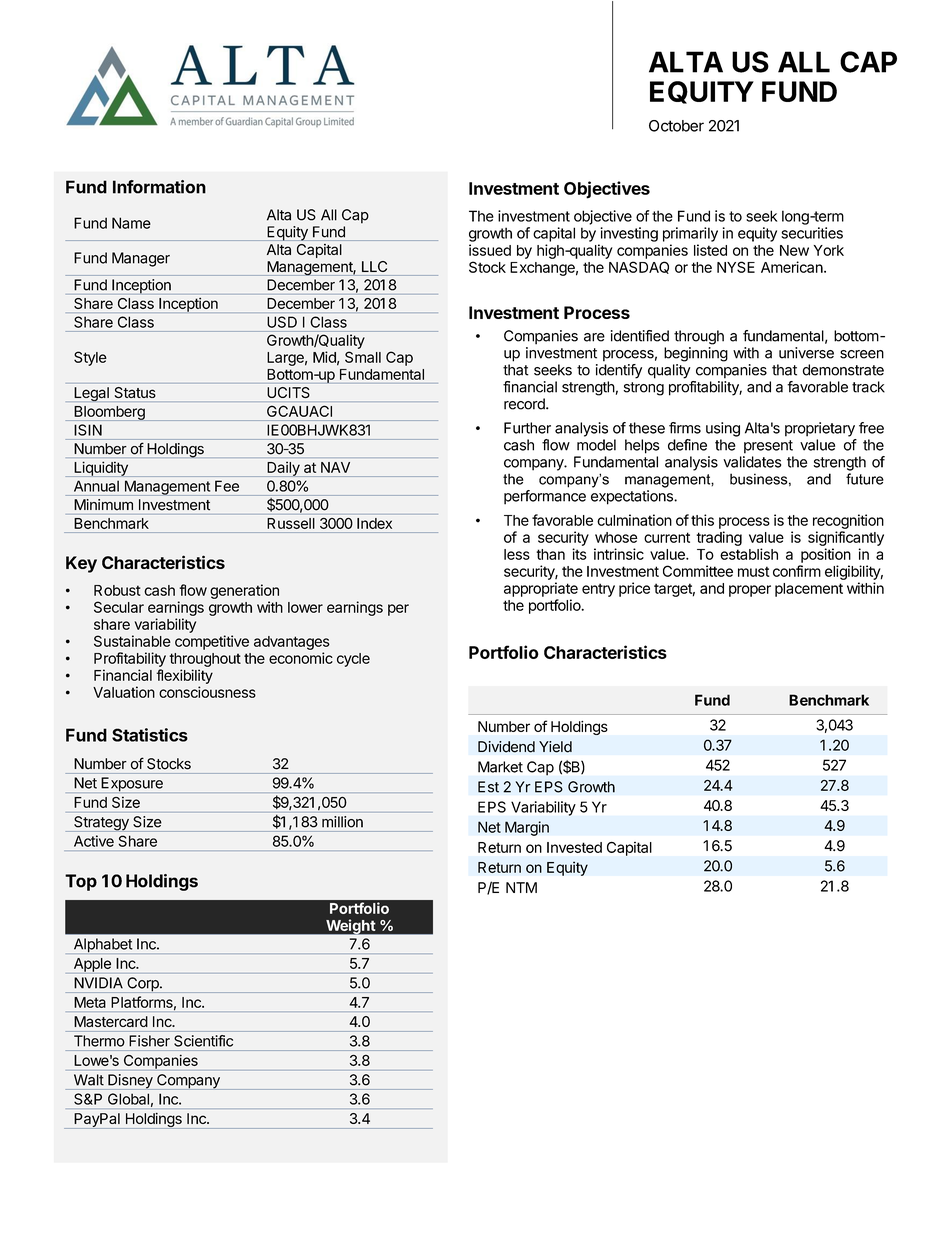 This screenshot has height=1233, width=952. Describe the element at coordinates (203, 1041) in the screenshot. I see `Scientific` at that location.
